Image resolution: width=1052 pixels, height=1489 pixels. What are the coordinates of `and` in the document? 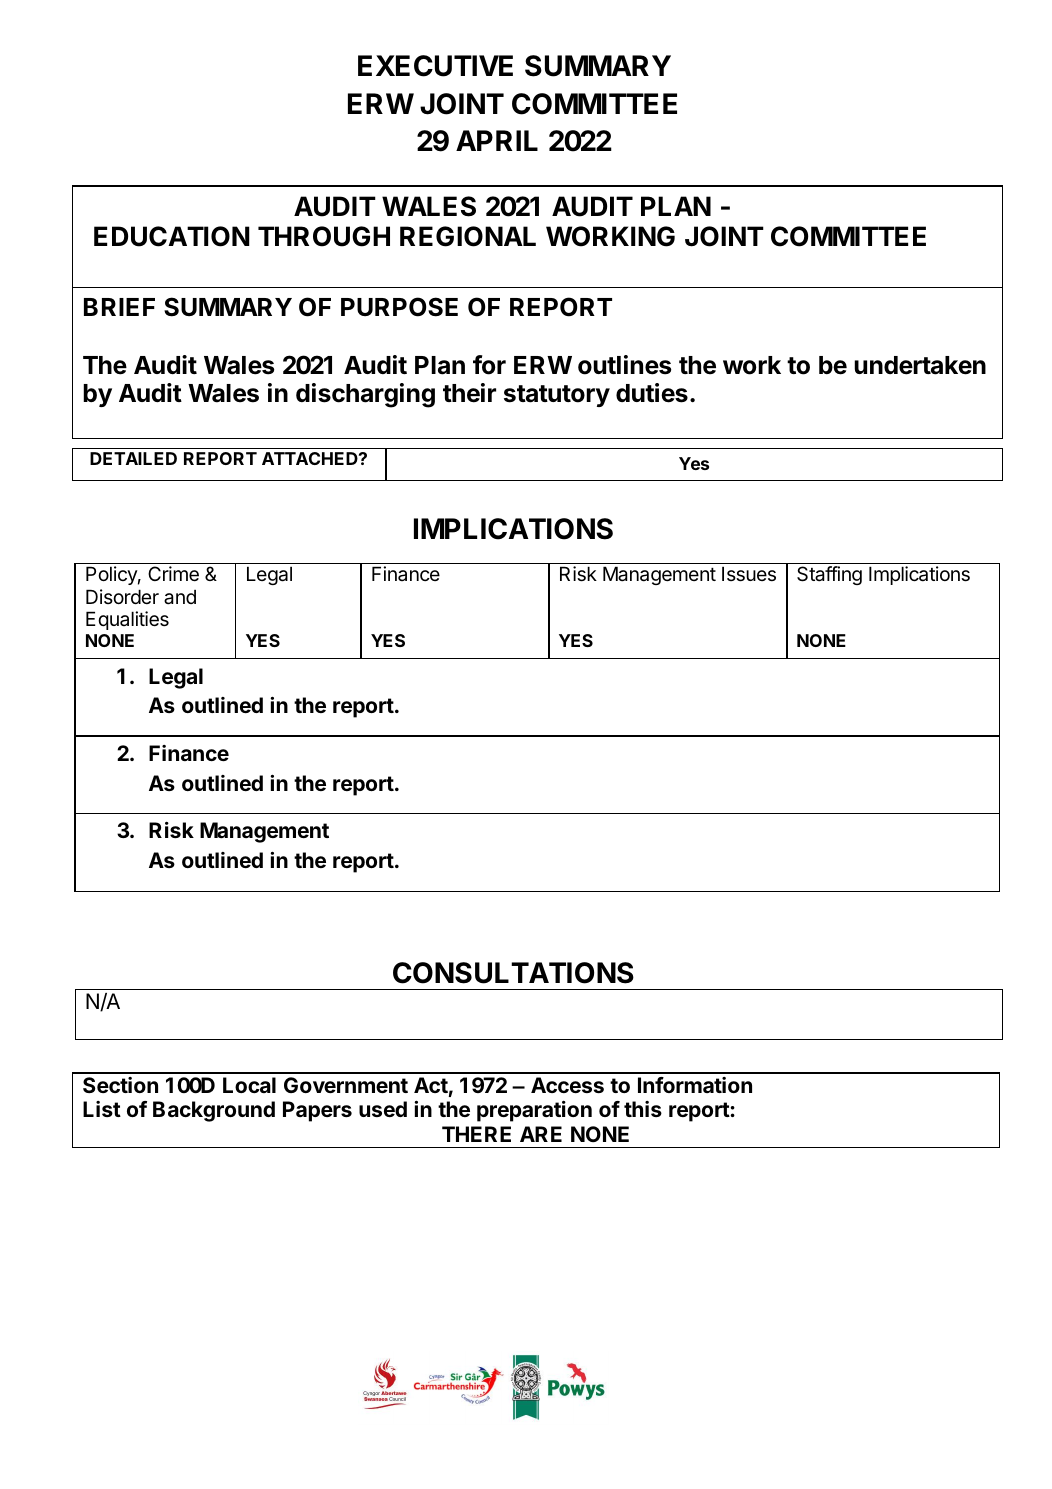 It's located at (180, 597).
